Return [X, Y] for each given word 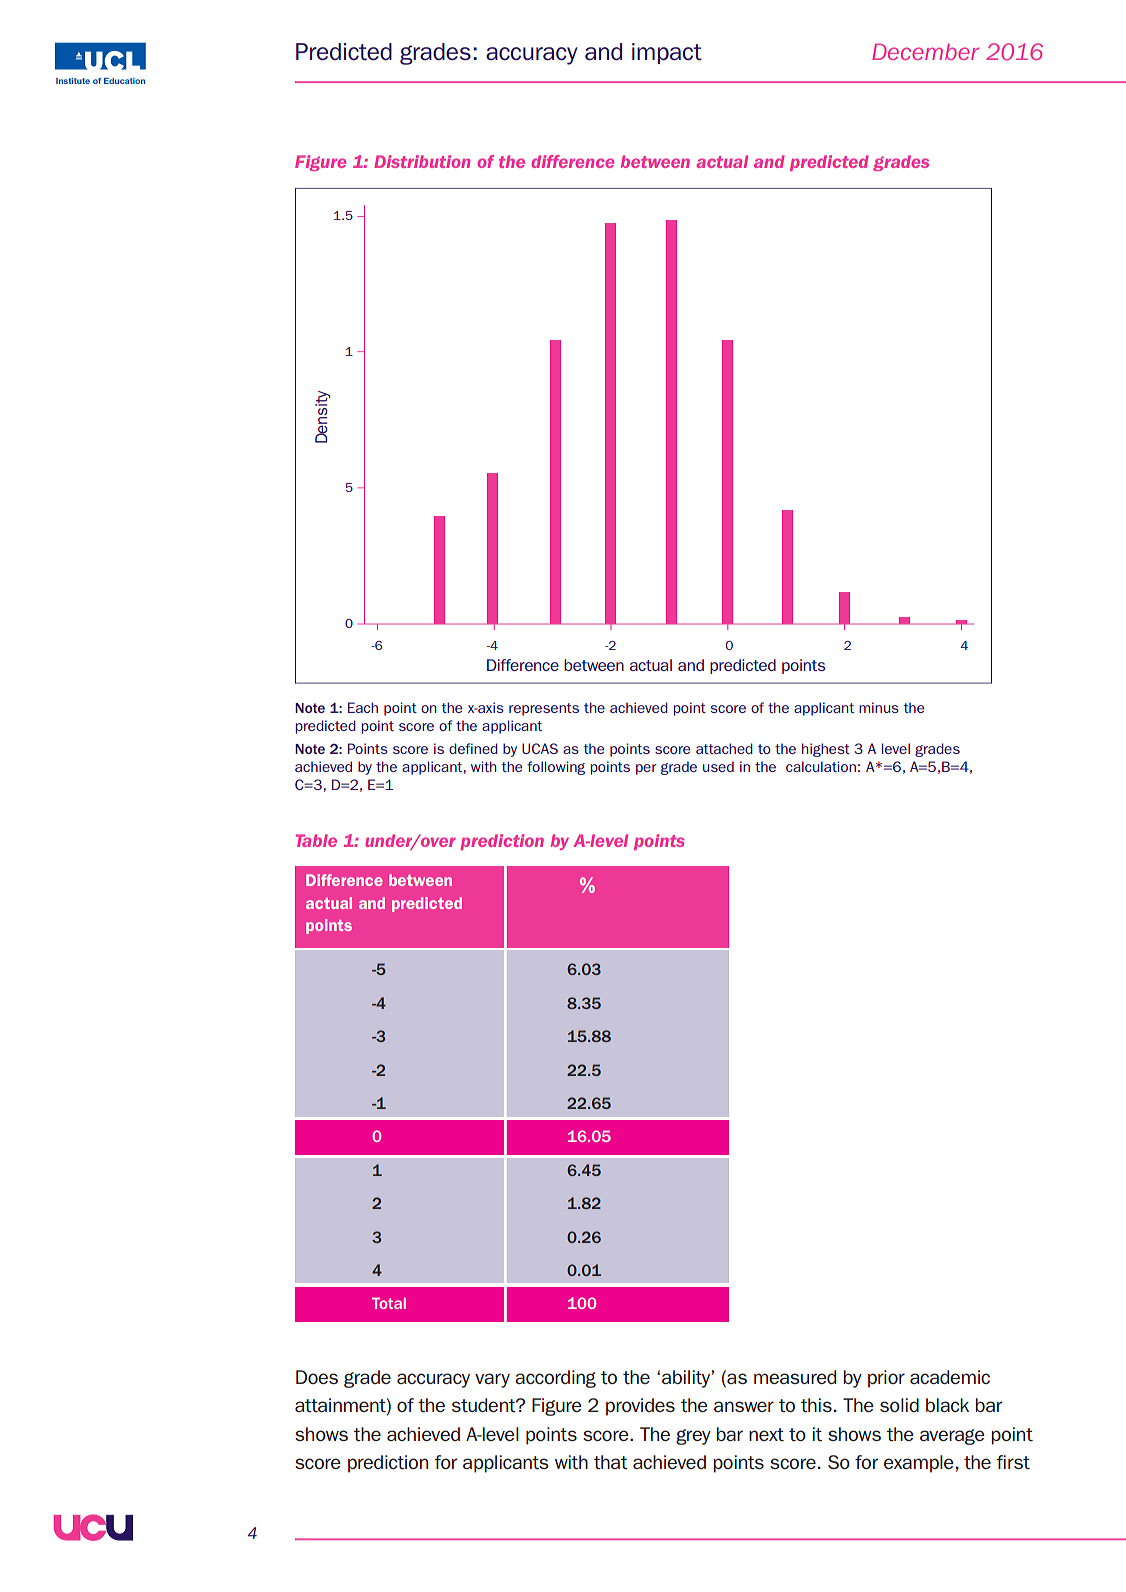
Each [363, 707]
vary [492, 1380]
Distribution [422, 161]
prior [886, 1379]
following [556, 768]
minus [879, 707]
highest [826, 750]
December [925, 52]
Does [317, 1377]
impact [667, 53]
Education [124, 81]
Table [316, 840]
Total [389, 1303]
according [555, 1379]
